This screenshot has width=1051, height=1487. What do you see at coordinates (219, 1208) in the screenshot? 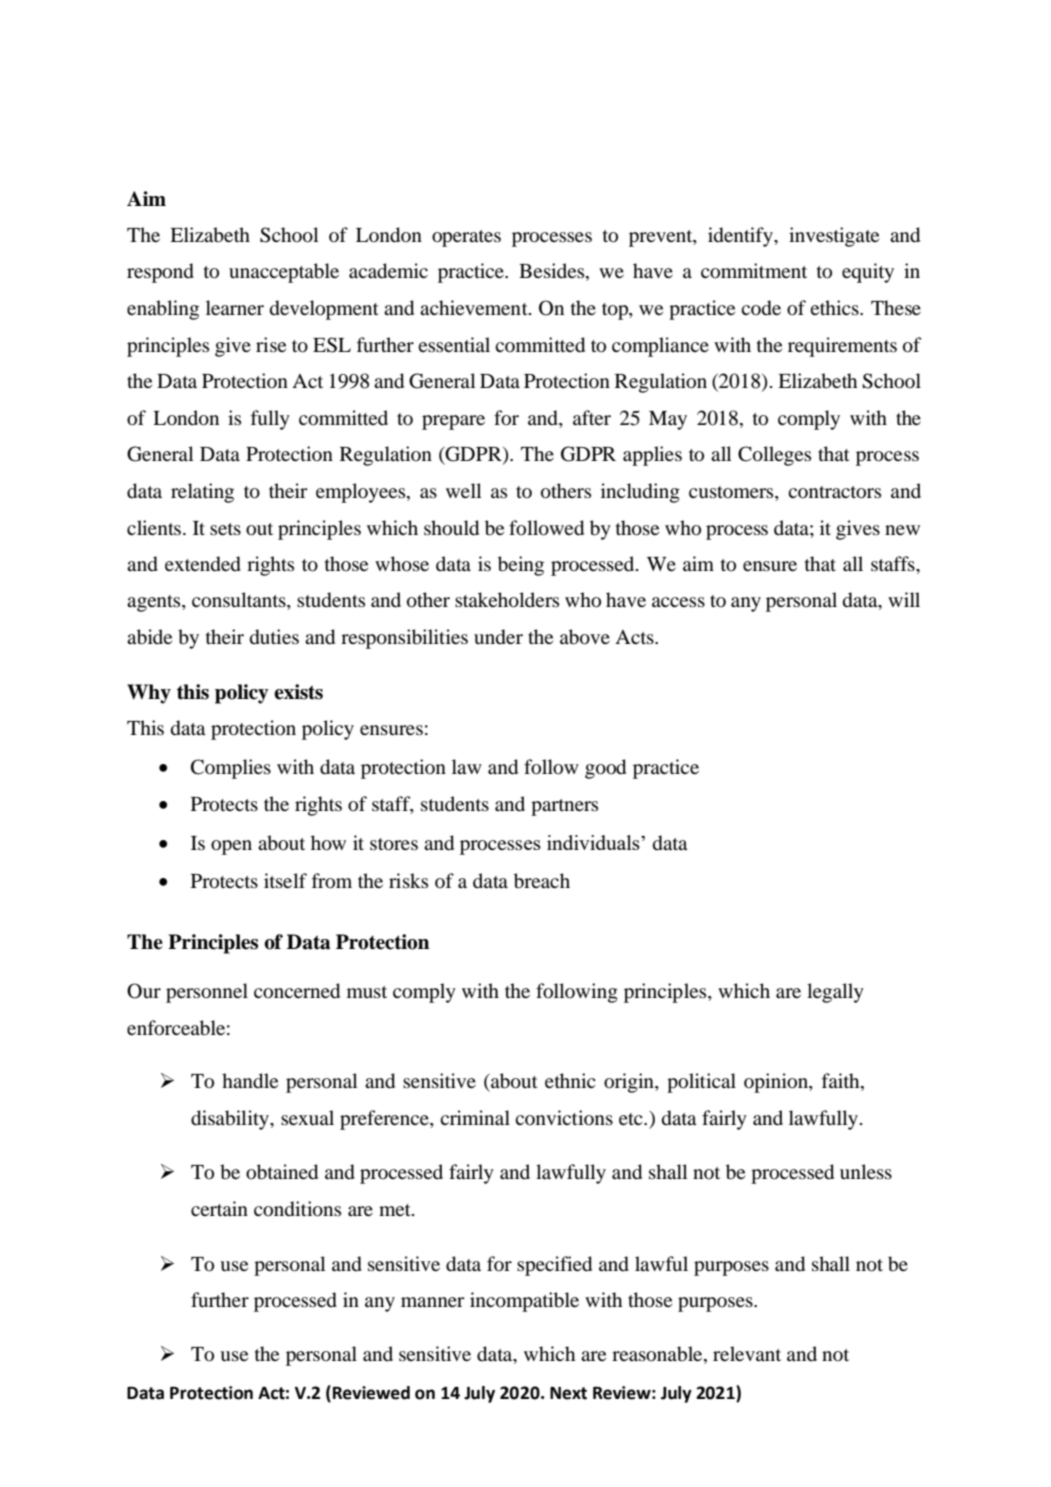
I see `certain` at bounding box center [219, 1208].
